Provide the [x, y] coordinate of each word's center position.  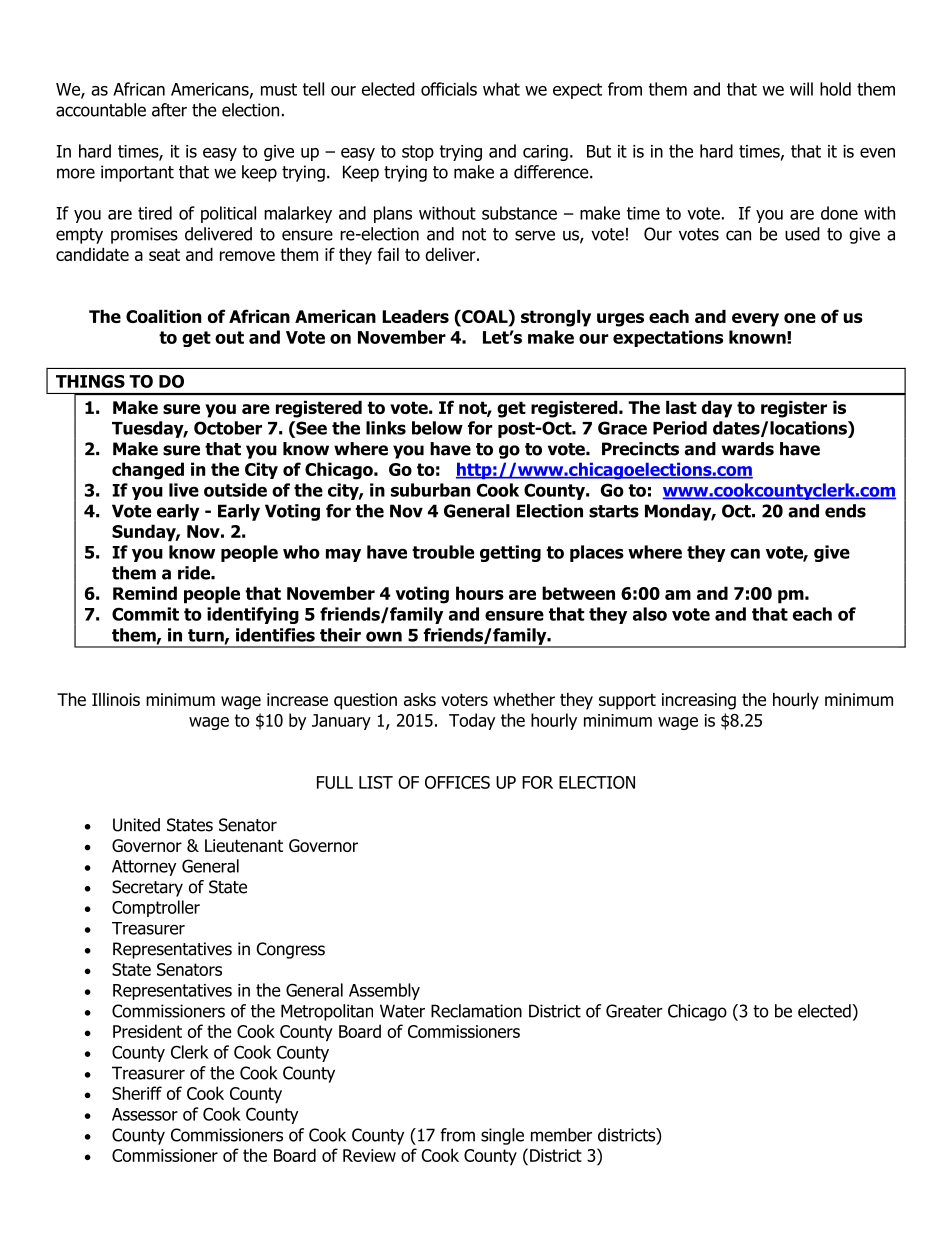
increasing [699, 701]
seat [164, 254]
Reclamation [476, 1011]
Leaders [415, 316]
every [755, 320]
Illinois [116, 699]
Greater [634, 1011]
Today [472, 721]
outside [235, 490]
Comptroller [156, 908]
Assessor [145, 1114]
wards [748, 449]
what [501, 89]
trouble [443, 552]
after [169, 110]
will [801, 89]
